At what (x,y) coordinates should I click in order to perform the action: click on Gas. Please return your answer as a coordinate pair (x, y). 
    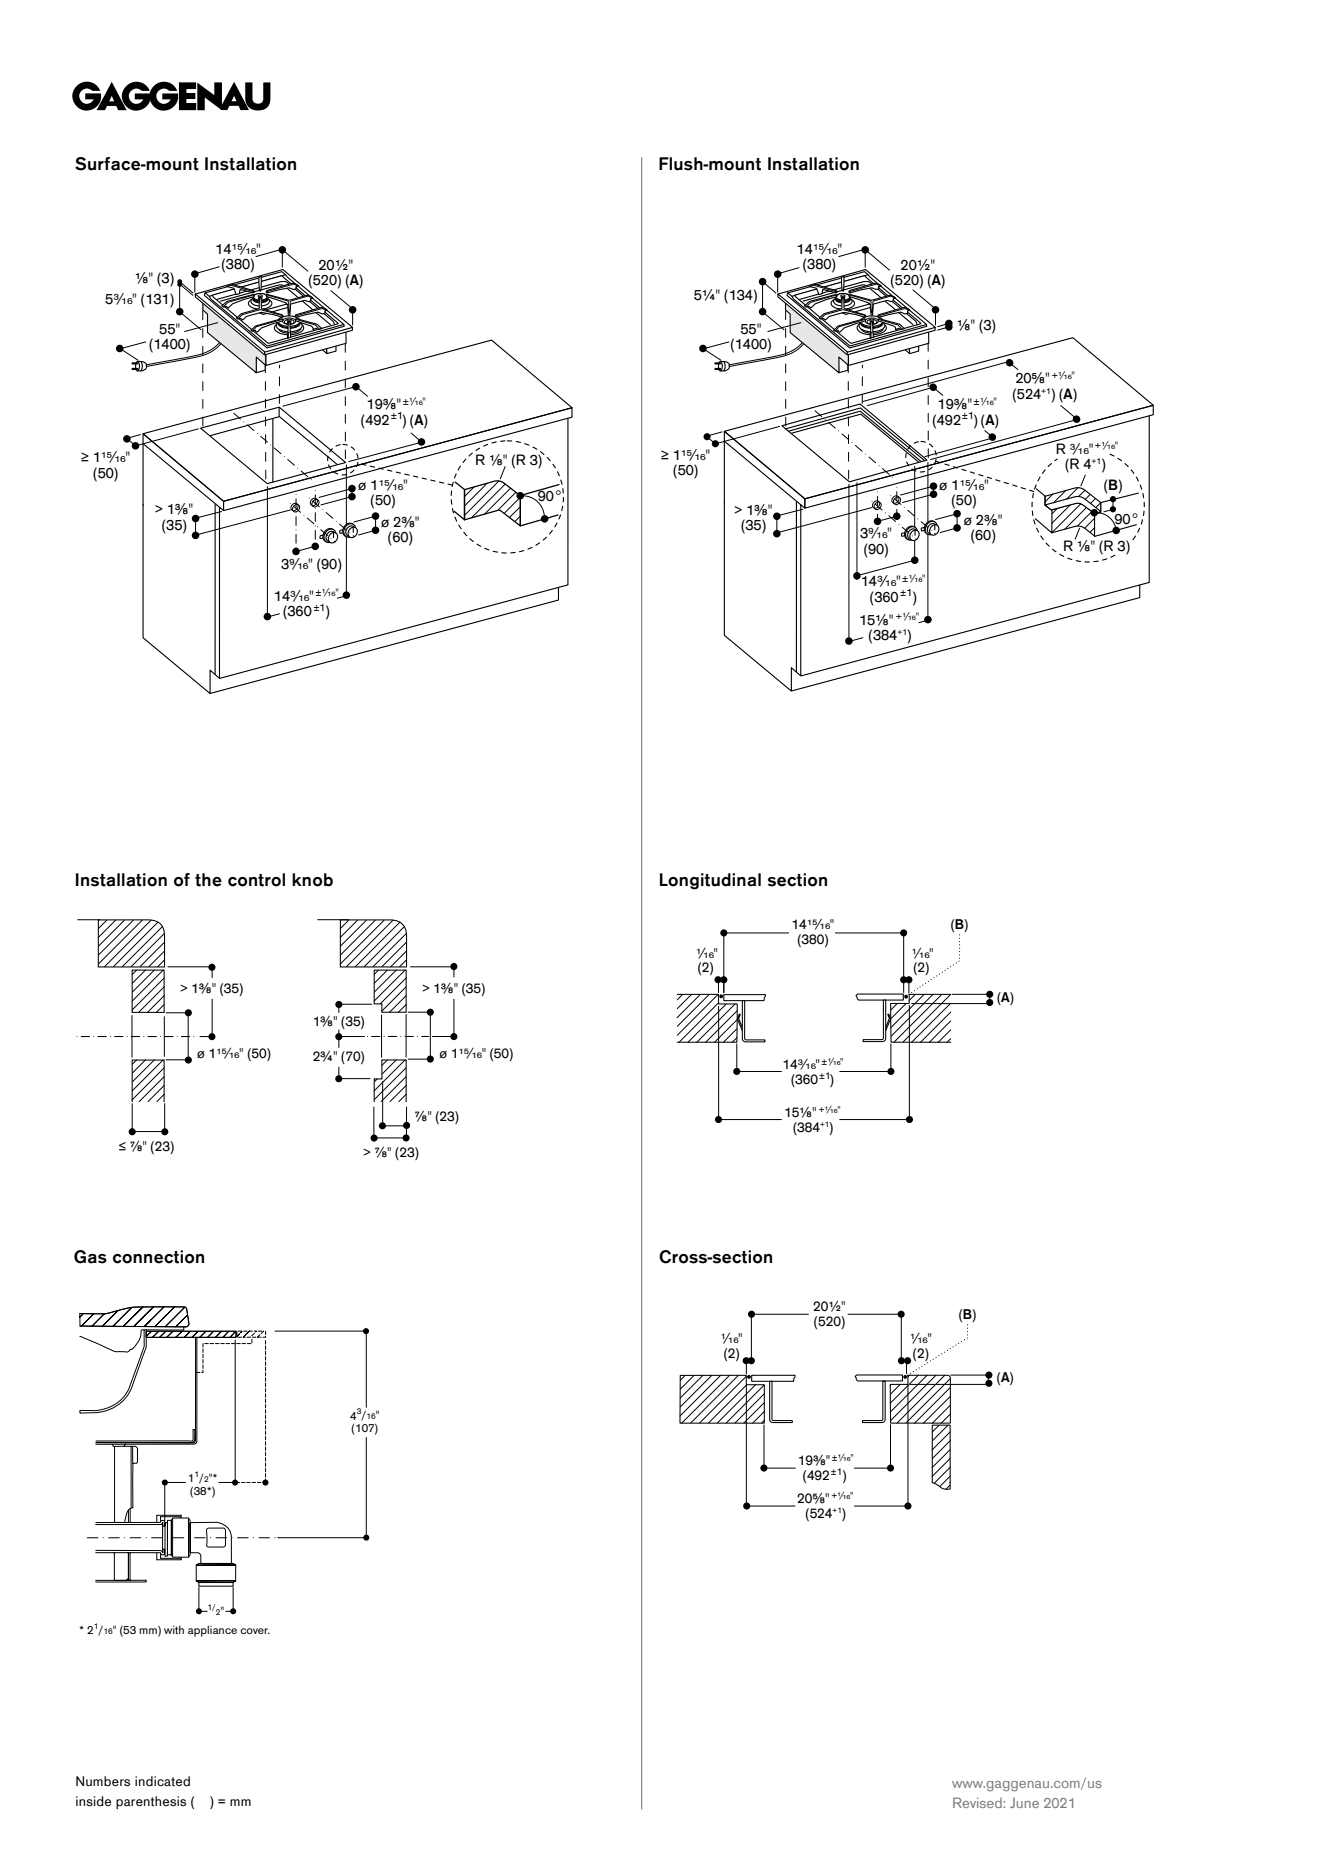
    Looking at the image, I should click on (90, 1257).
